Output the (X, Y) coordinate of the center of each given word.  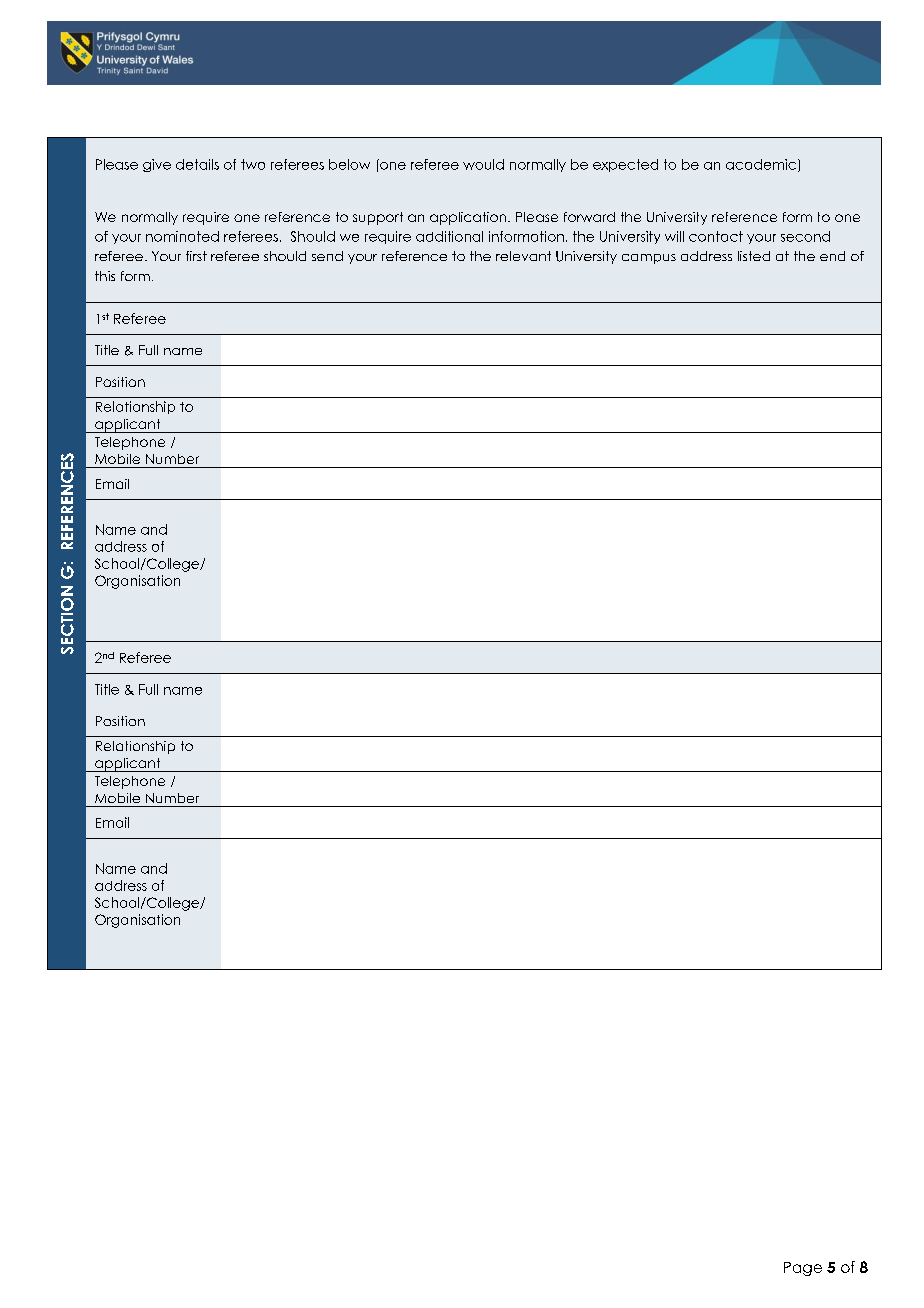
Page (803, 1269)
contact (716, 236)
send (327, 256)
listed (754, 256)
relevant (523, 256)
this (105, 276)
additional (449, 236)
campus (649, 259)
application (469, 218)
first (196, 256)
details (197, 164)
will (674, 236)
